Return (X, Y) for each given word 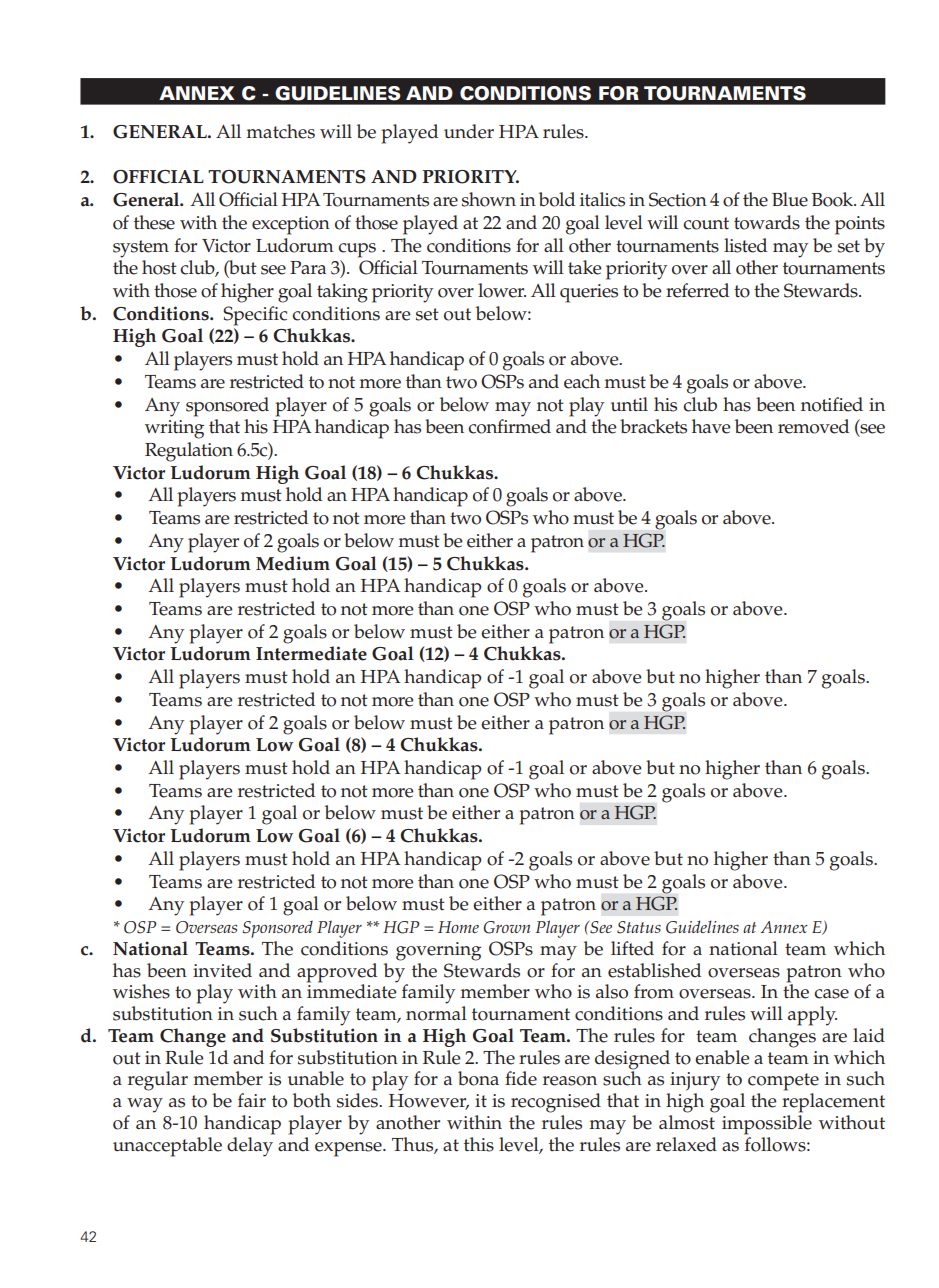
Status (639, 927)
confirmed (509, 426)
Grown (506, 927)
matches (280, 131)
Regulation (189, 452)
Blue (790, 199)
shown (489, 199)
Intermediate (311, 653)
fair (252, 1100)
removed (813, 426)
